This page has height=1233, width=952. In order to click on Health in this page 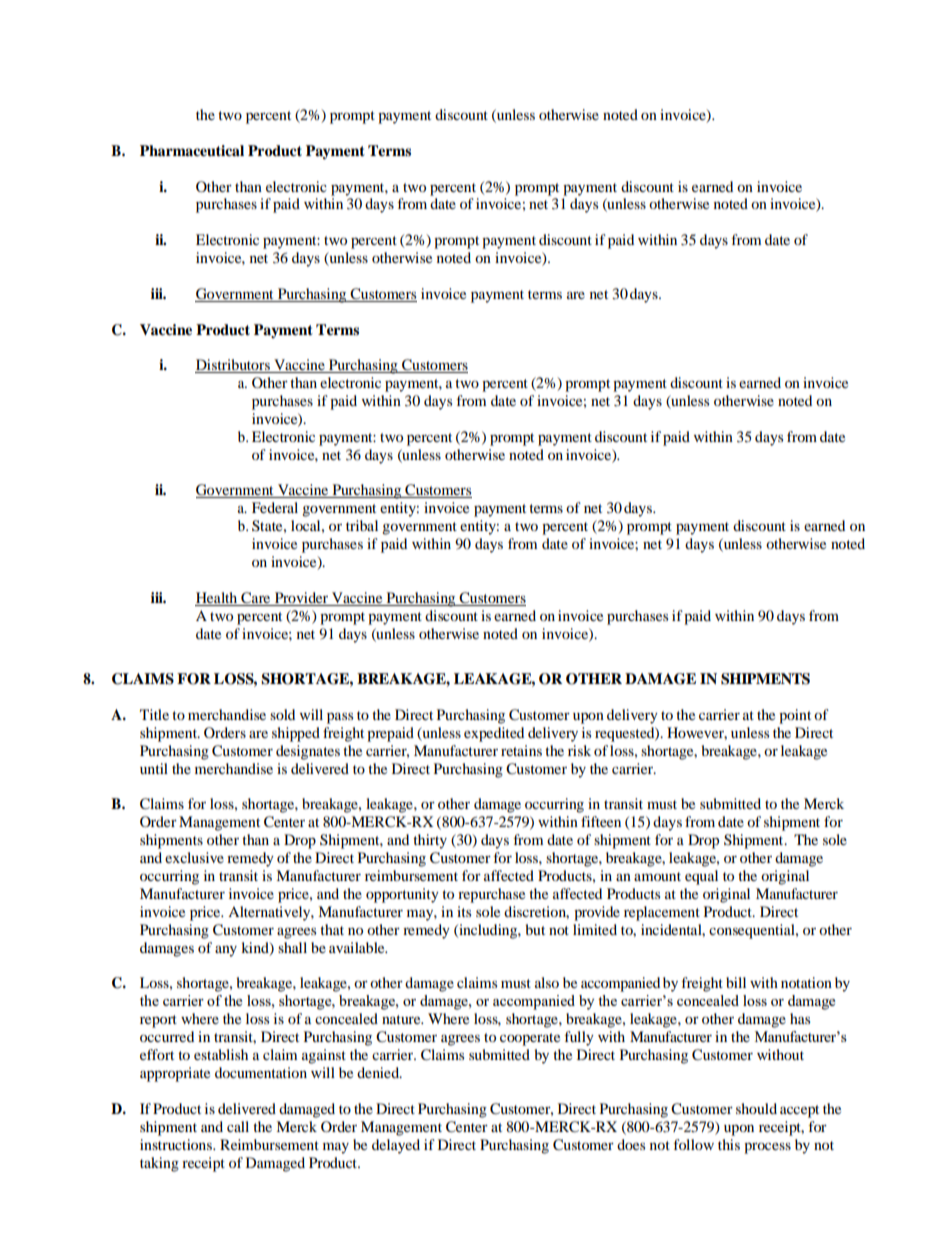, I will do `click(216, 597)`.
